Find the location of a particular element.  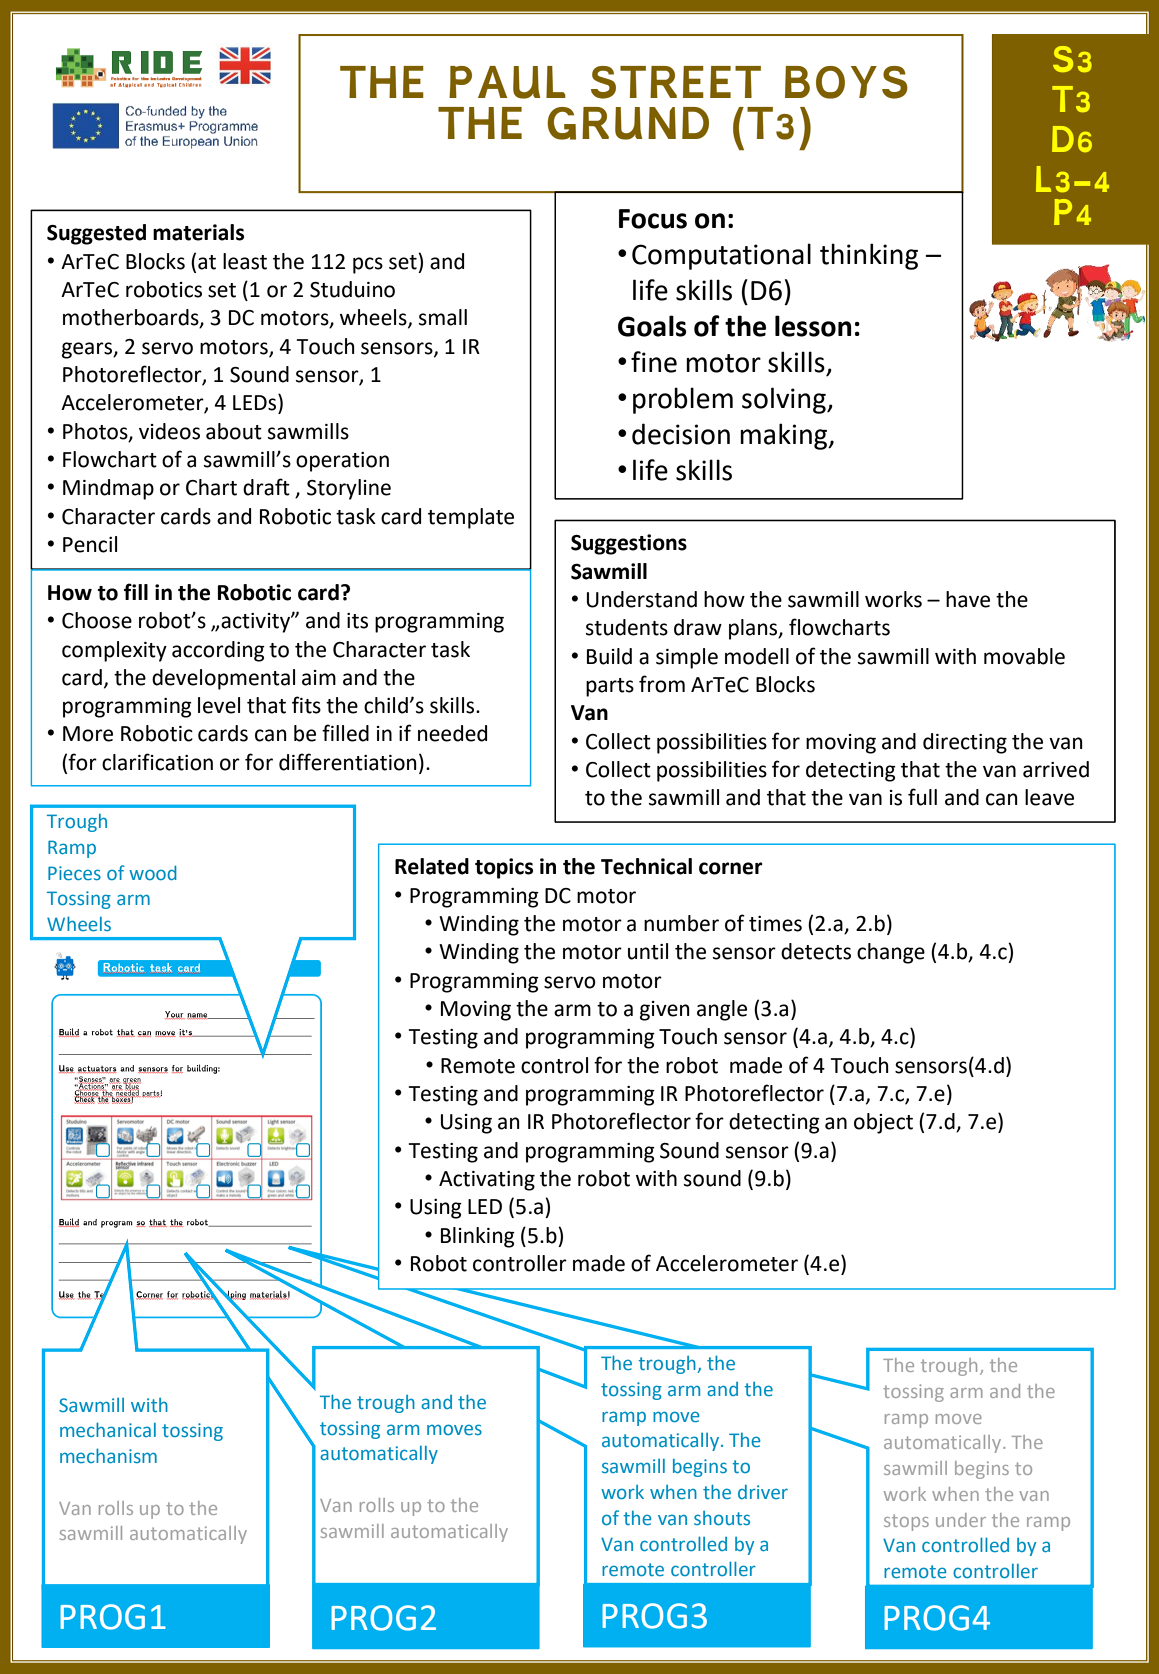

Suggestions is located at coordinates (629, 544).
